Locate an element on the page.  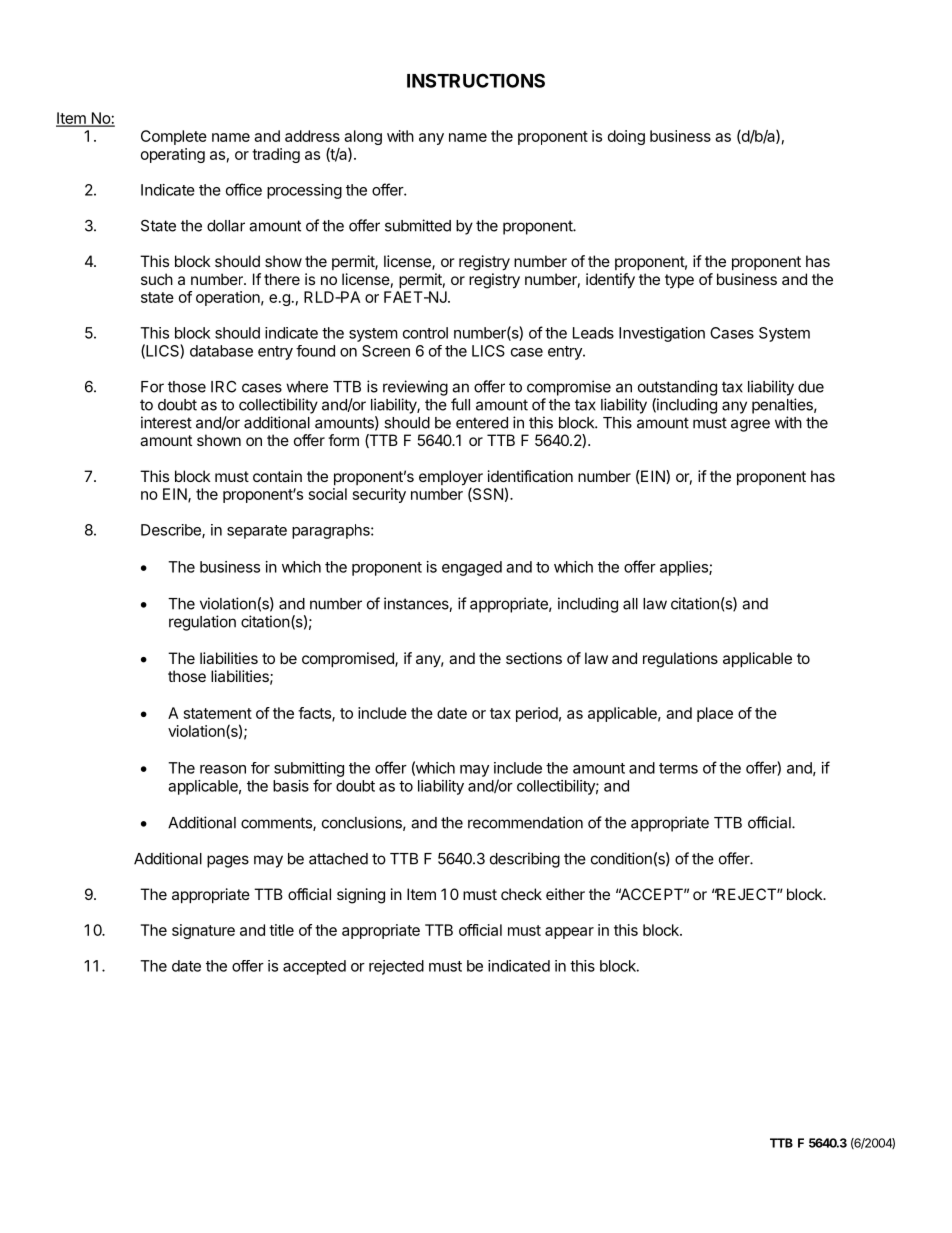
employer is located at coordinates (451, 479).
